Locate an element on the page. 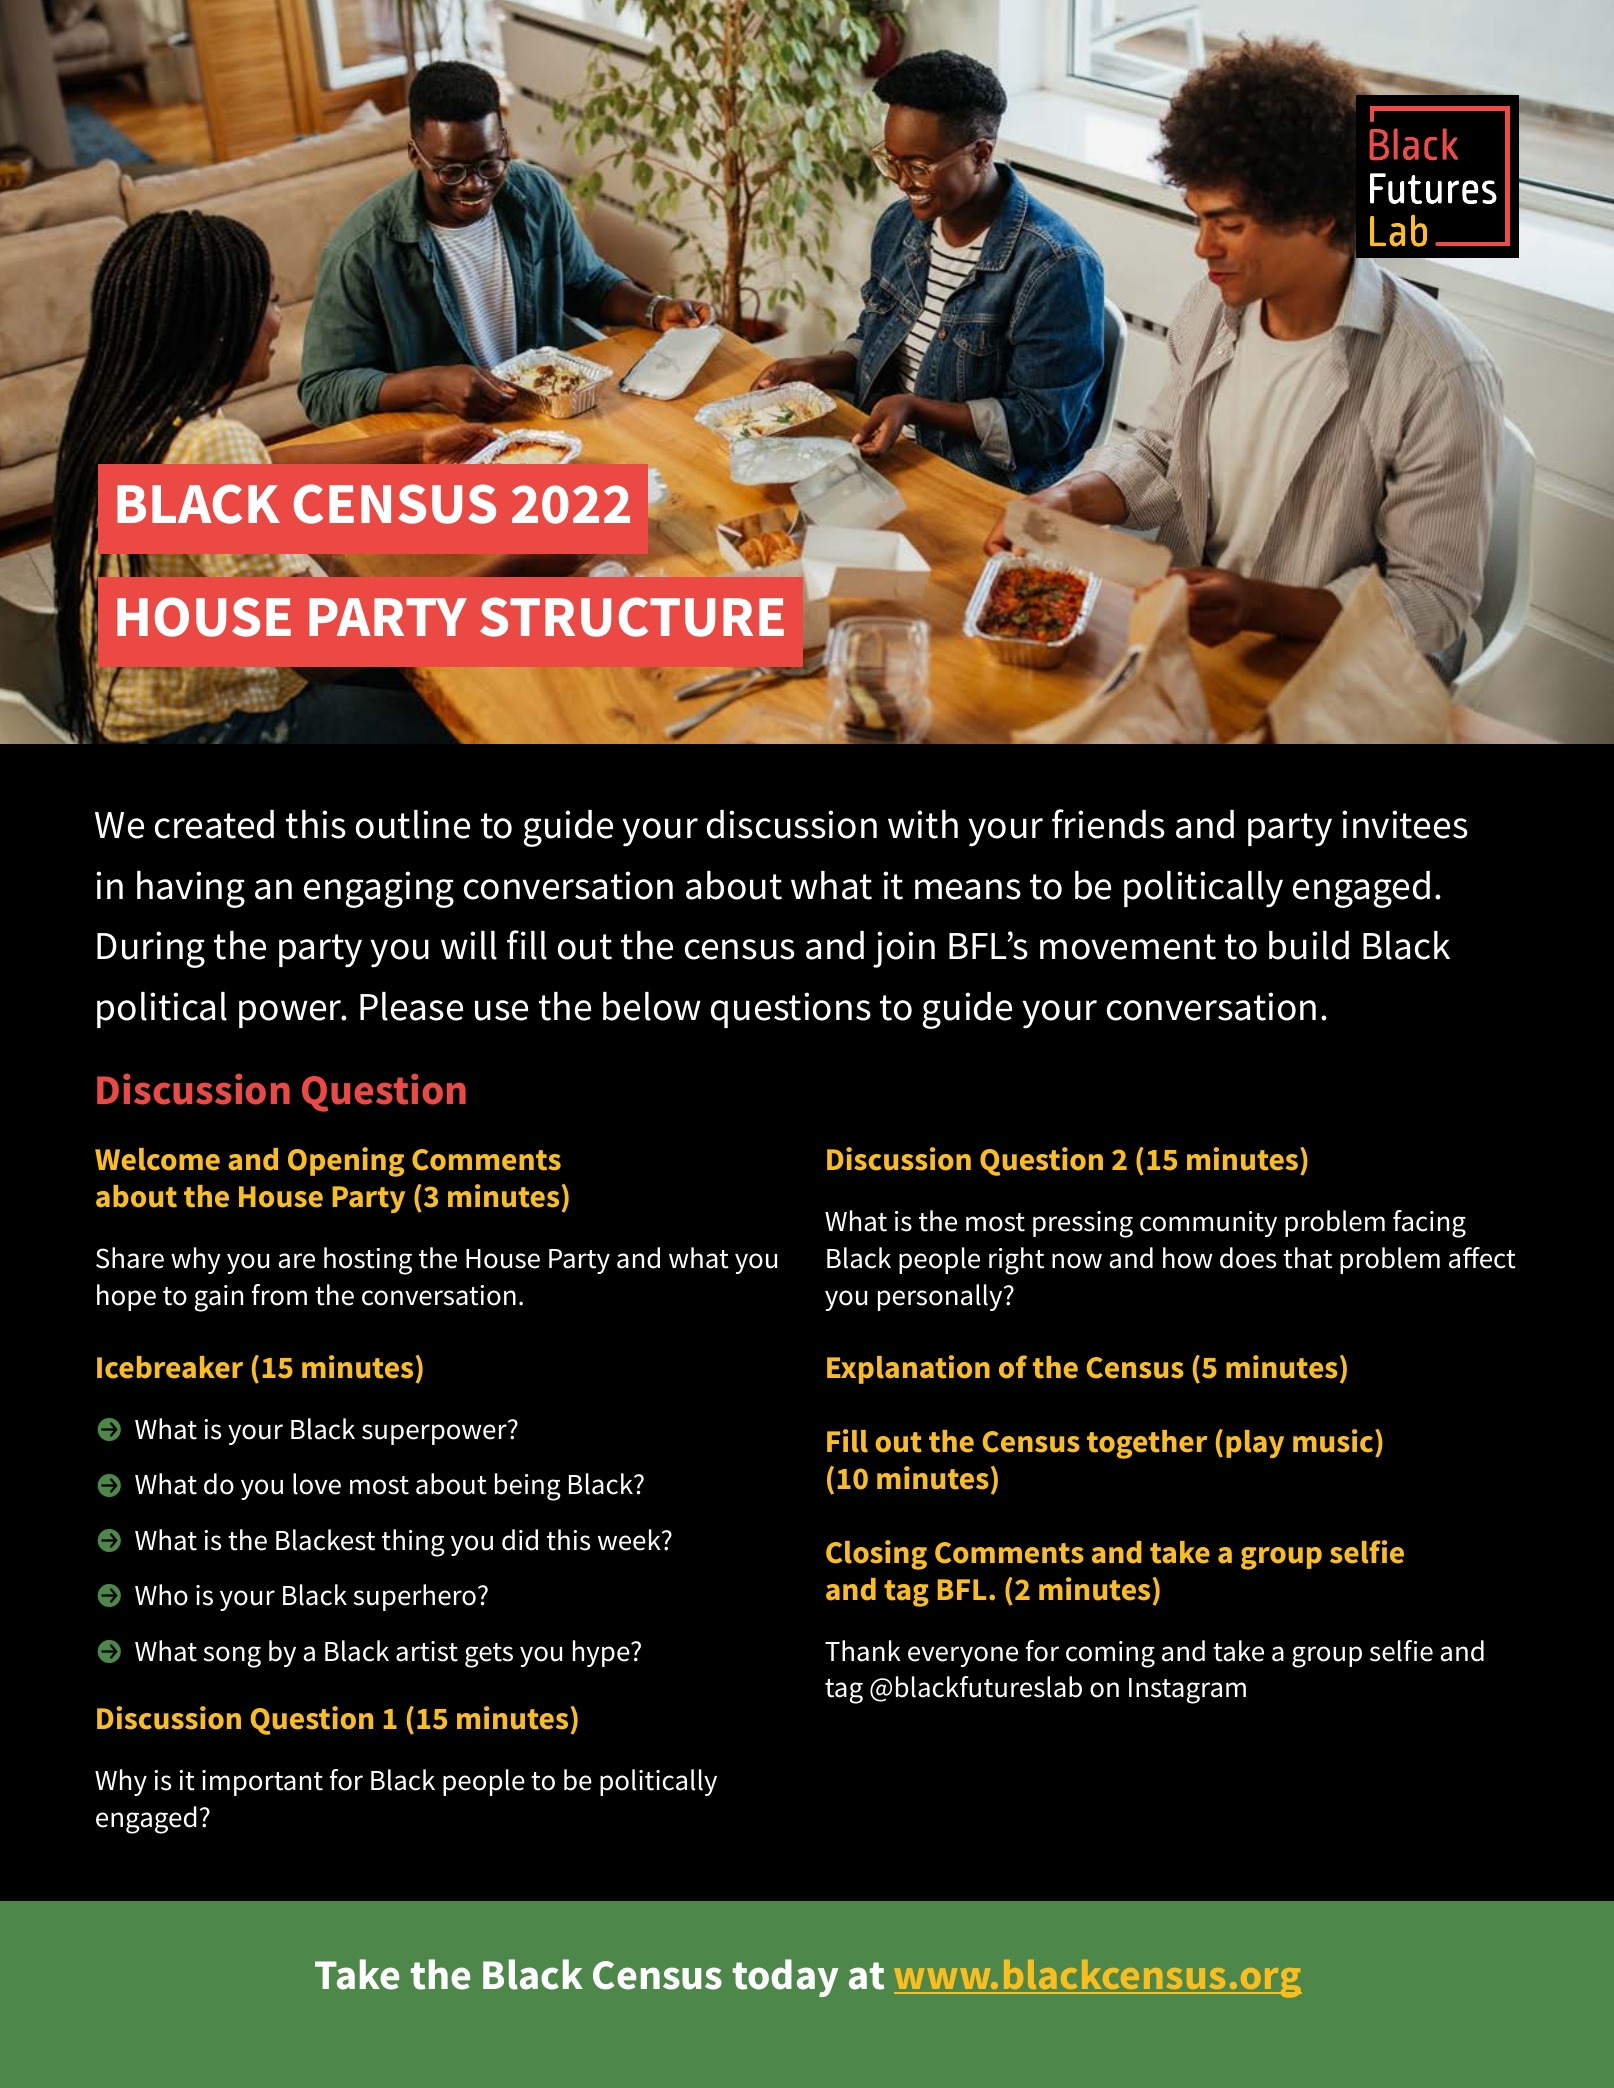  that is located at coordinates (1307, 1258).
